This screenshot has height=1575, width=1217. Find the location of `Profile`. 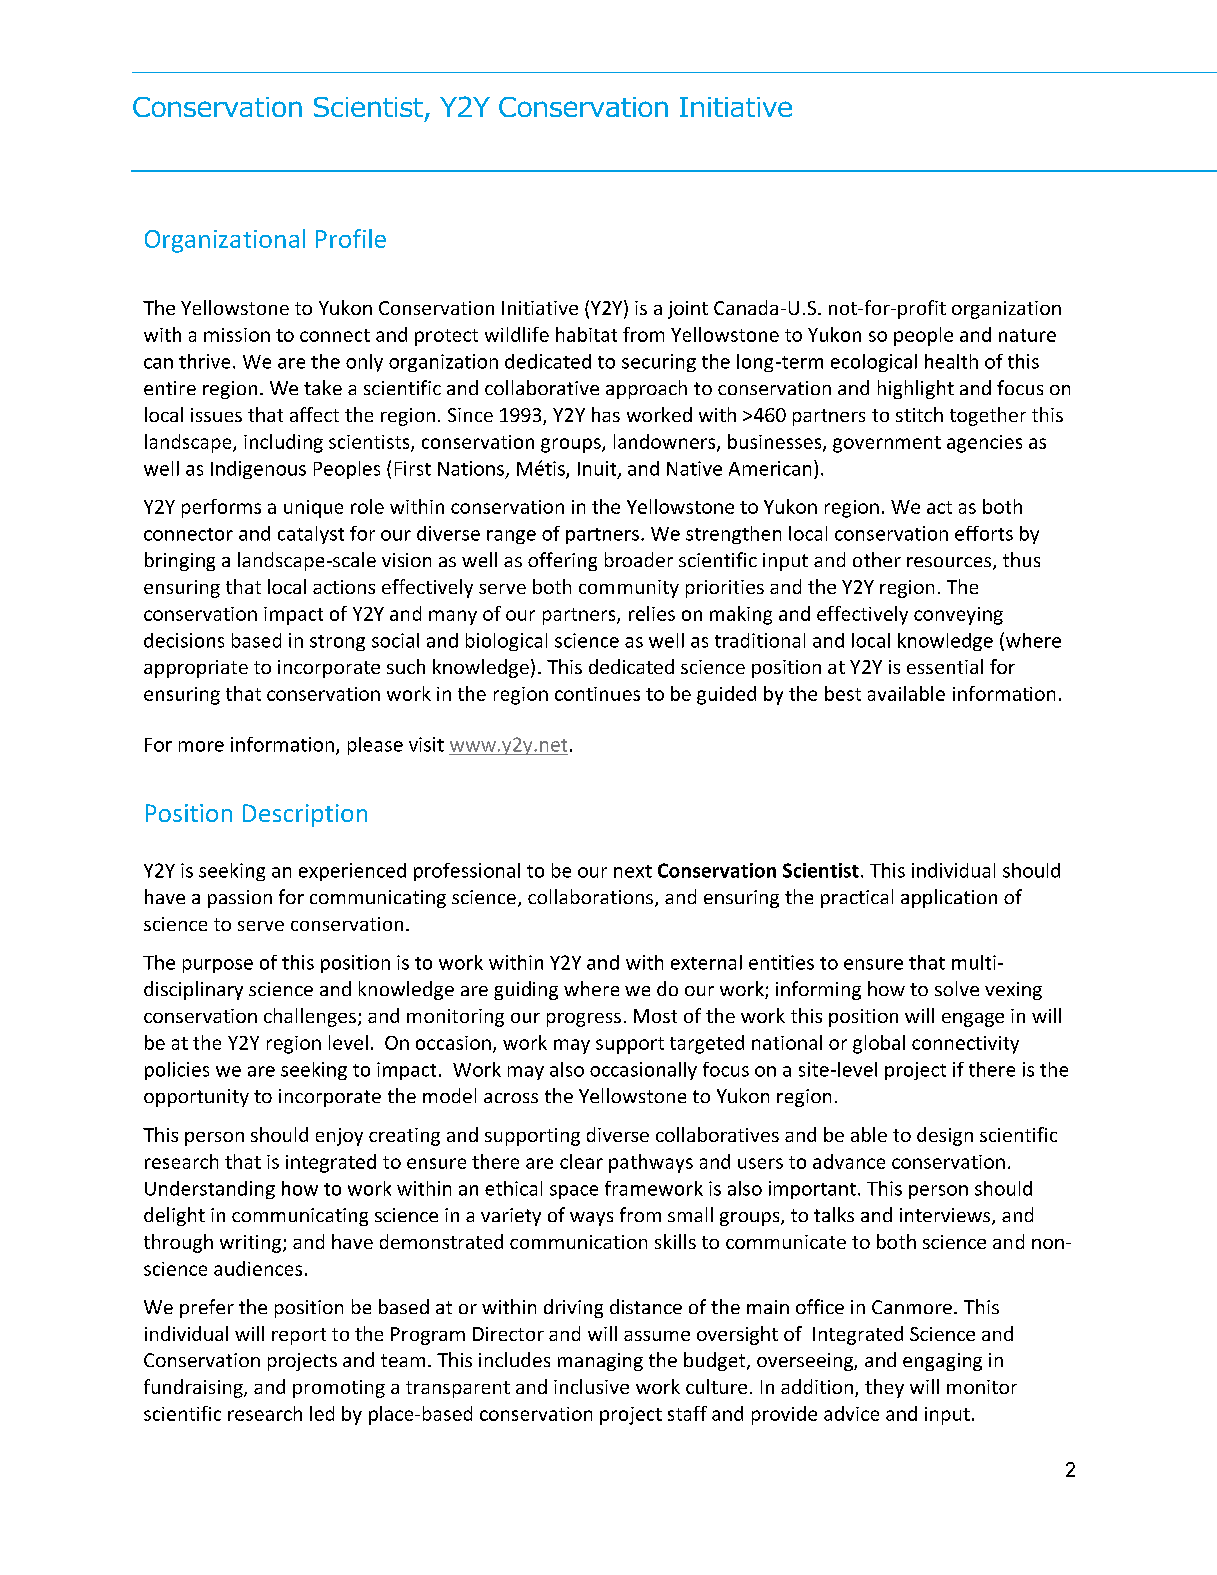

Profile is located at coordinates (351, 238).
